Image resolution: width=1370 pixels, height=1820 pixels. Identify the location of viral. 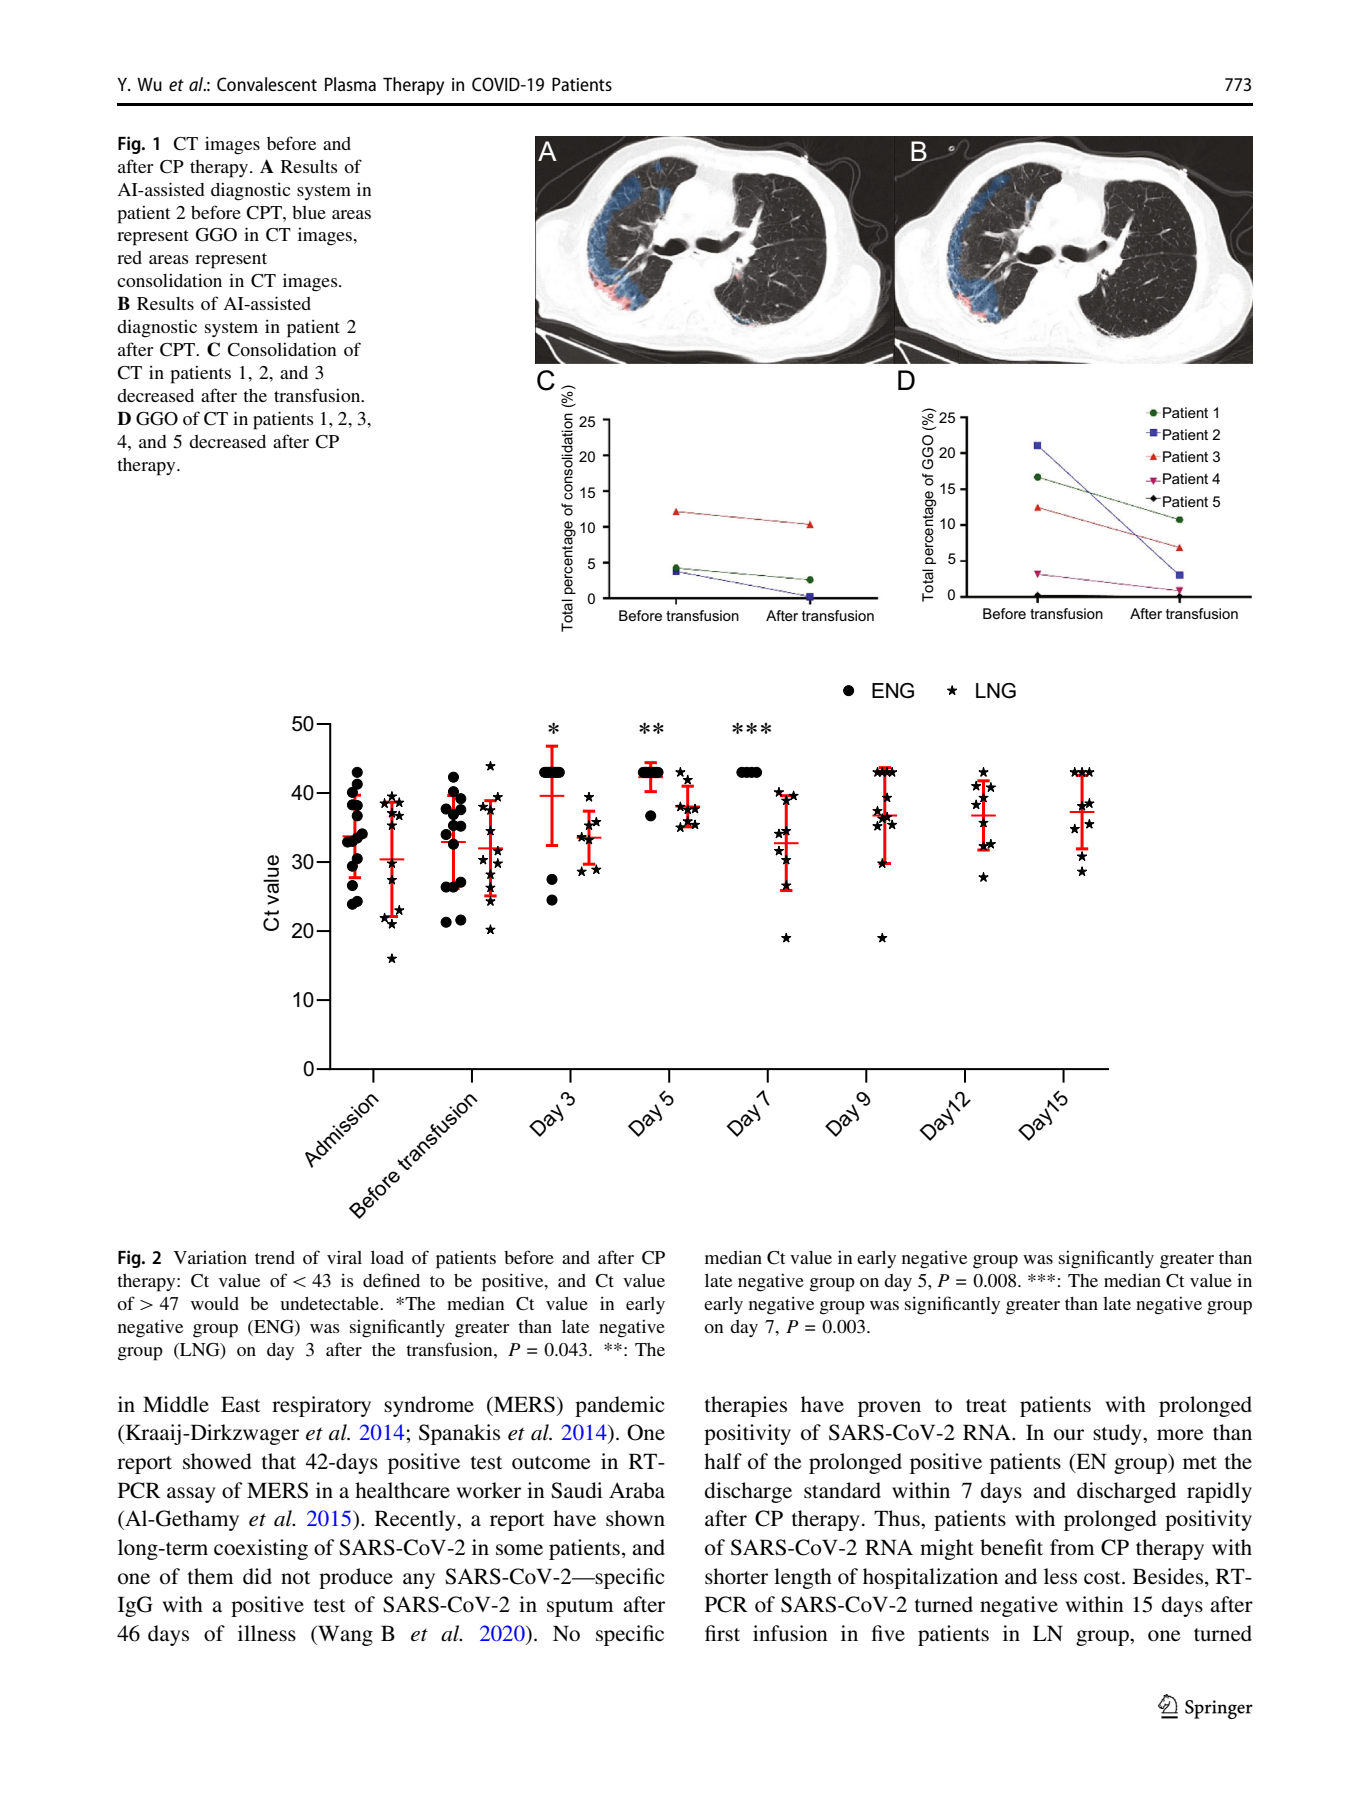
(344, 1257).
